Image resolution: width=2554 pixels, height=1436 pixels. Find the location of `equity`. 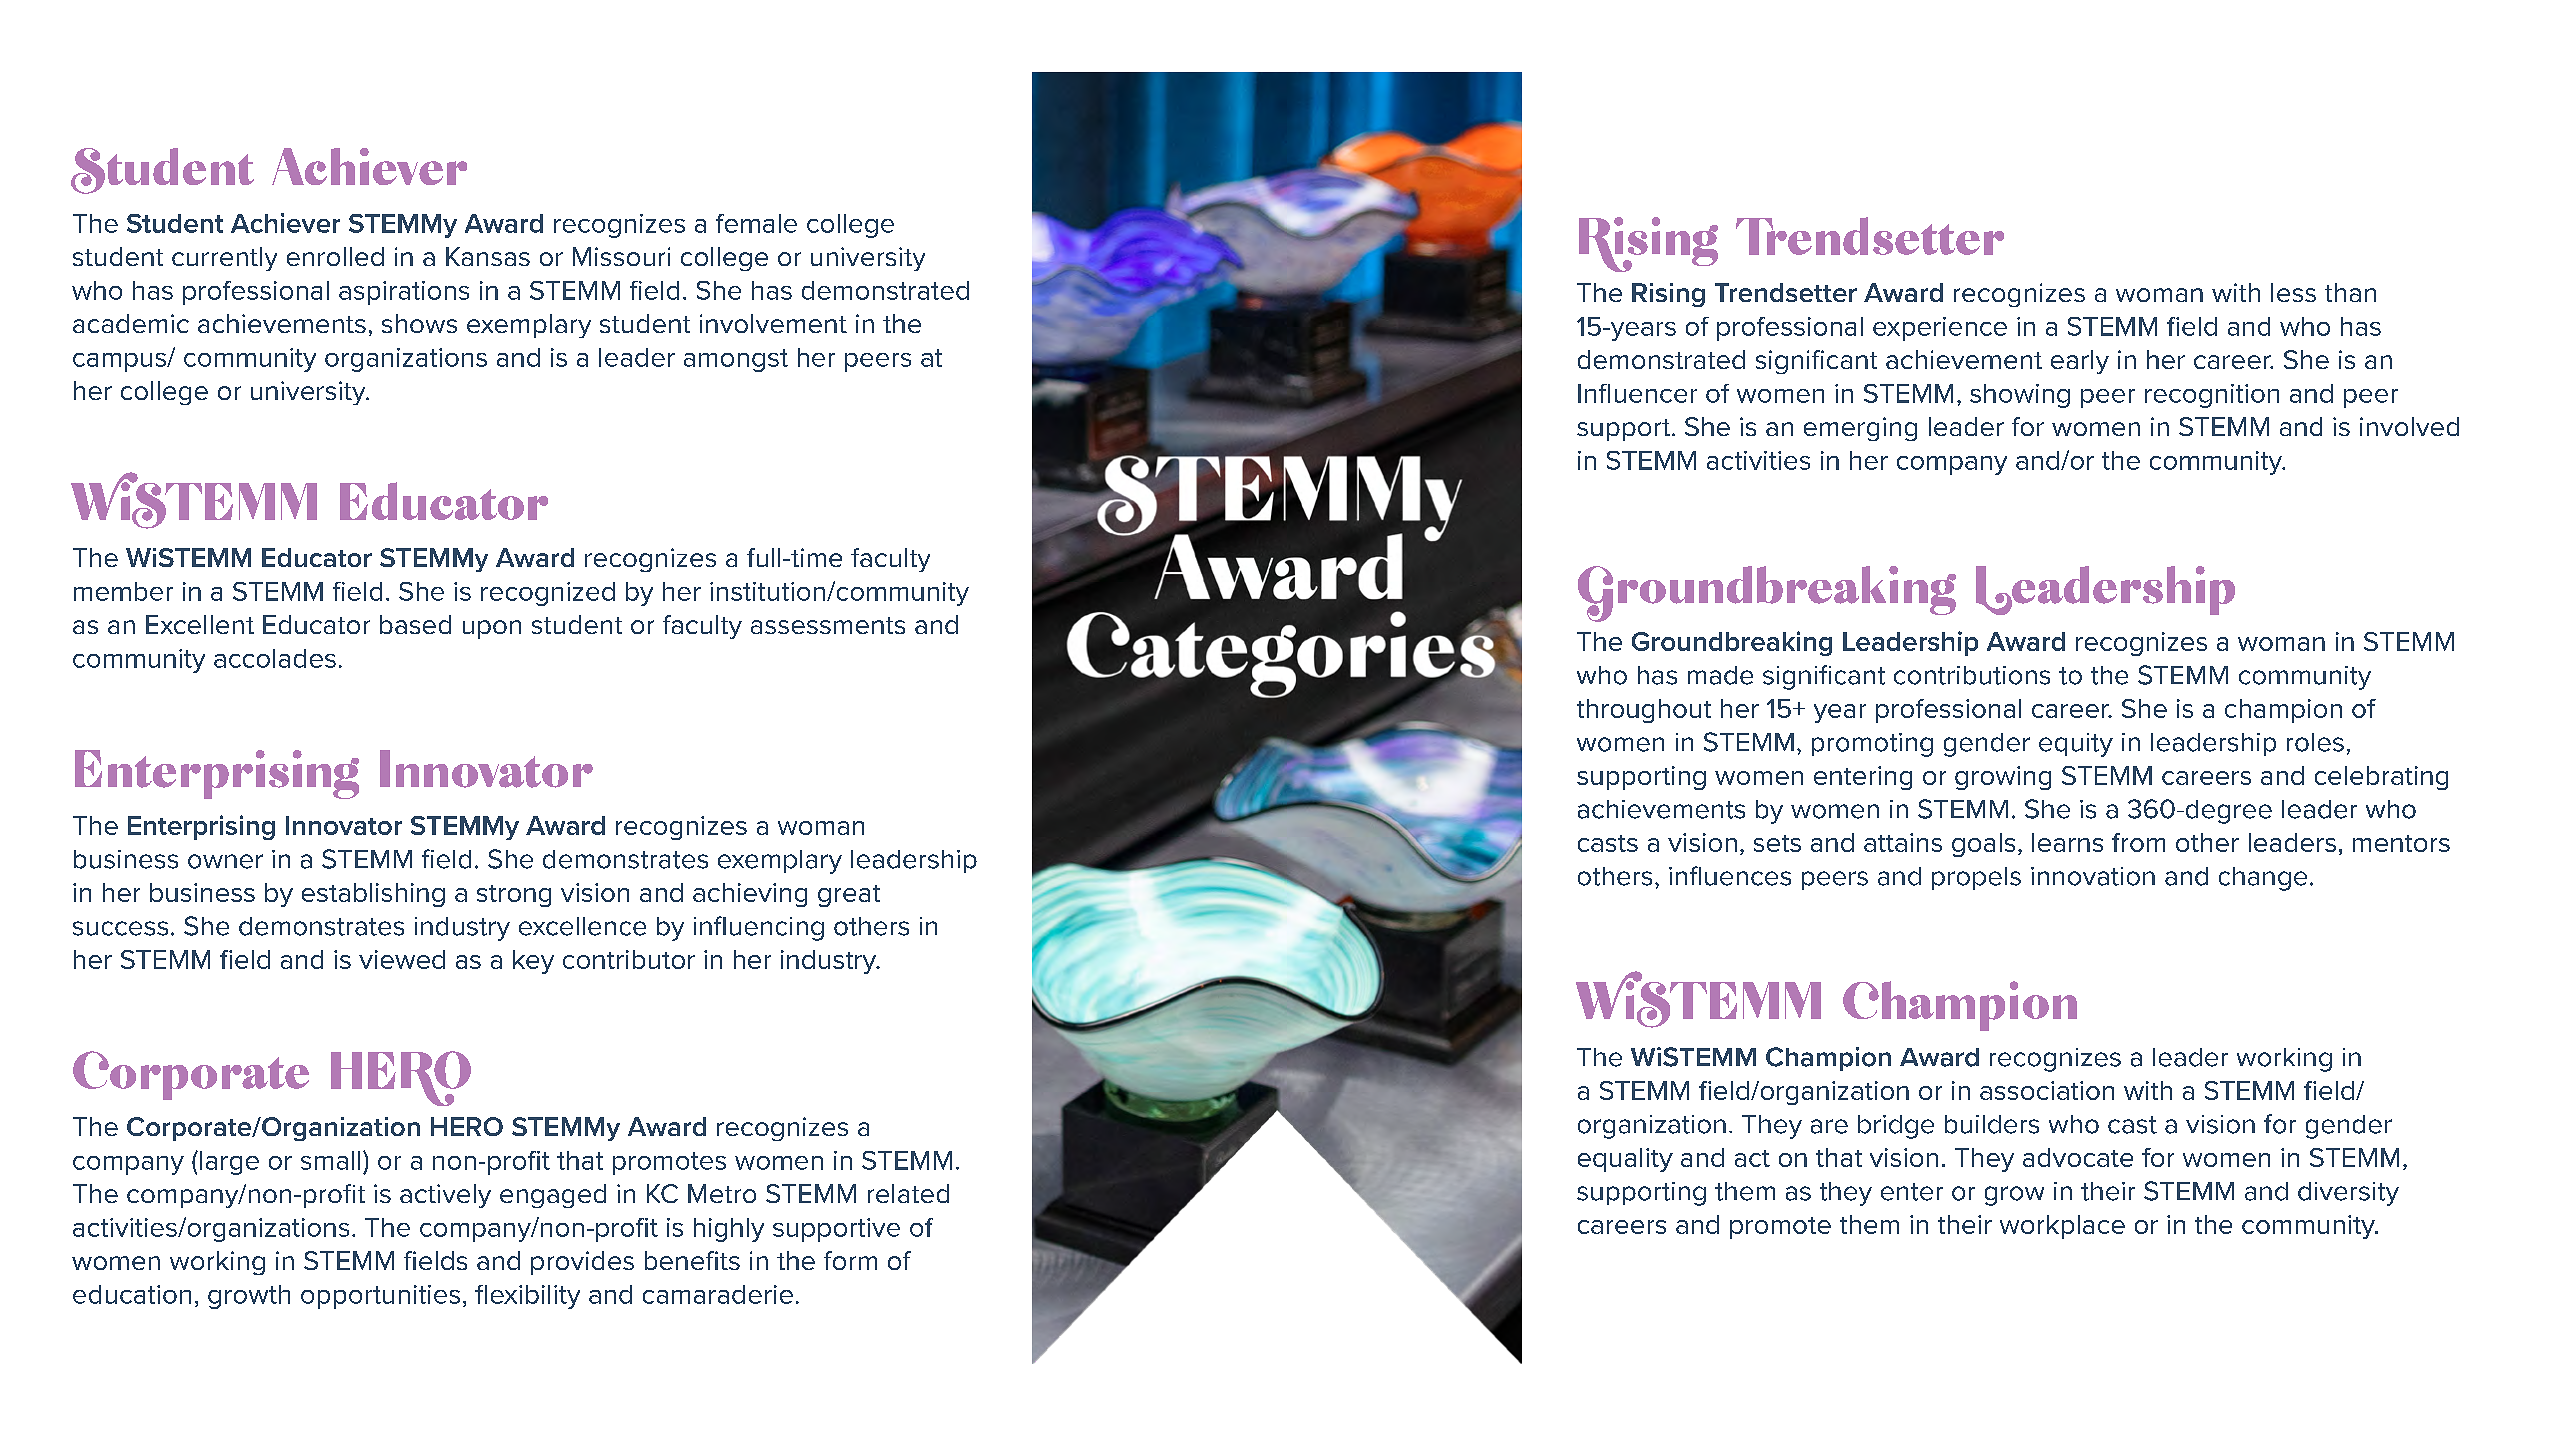

equity is located at coordinates (2076, 745).
